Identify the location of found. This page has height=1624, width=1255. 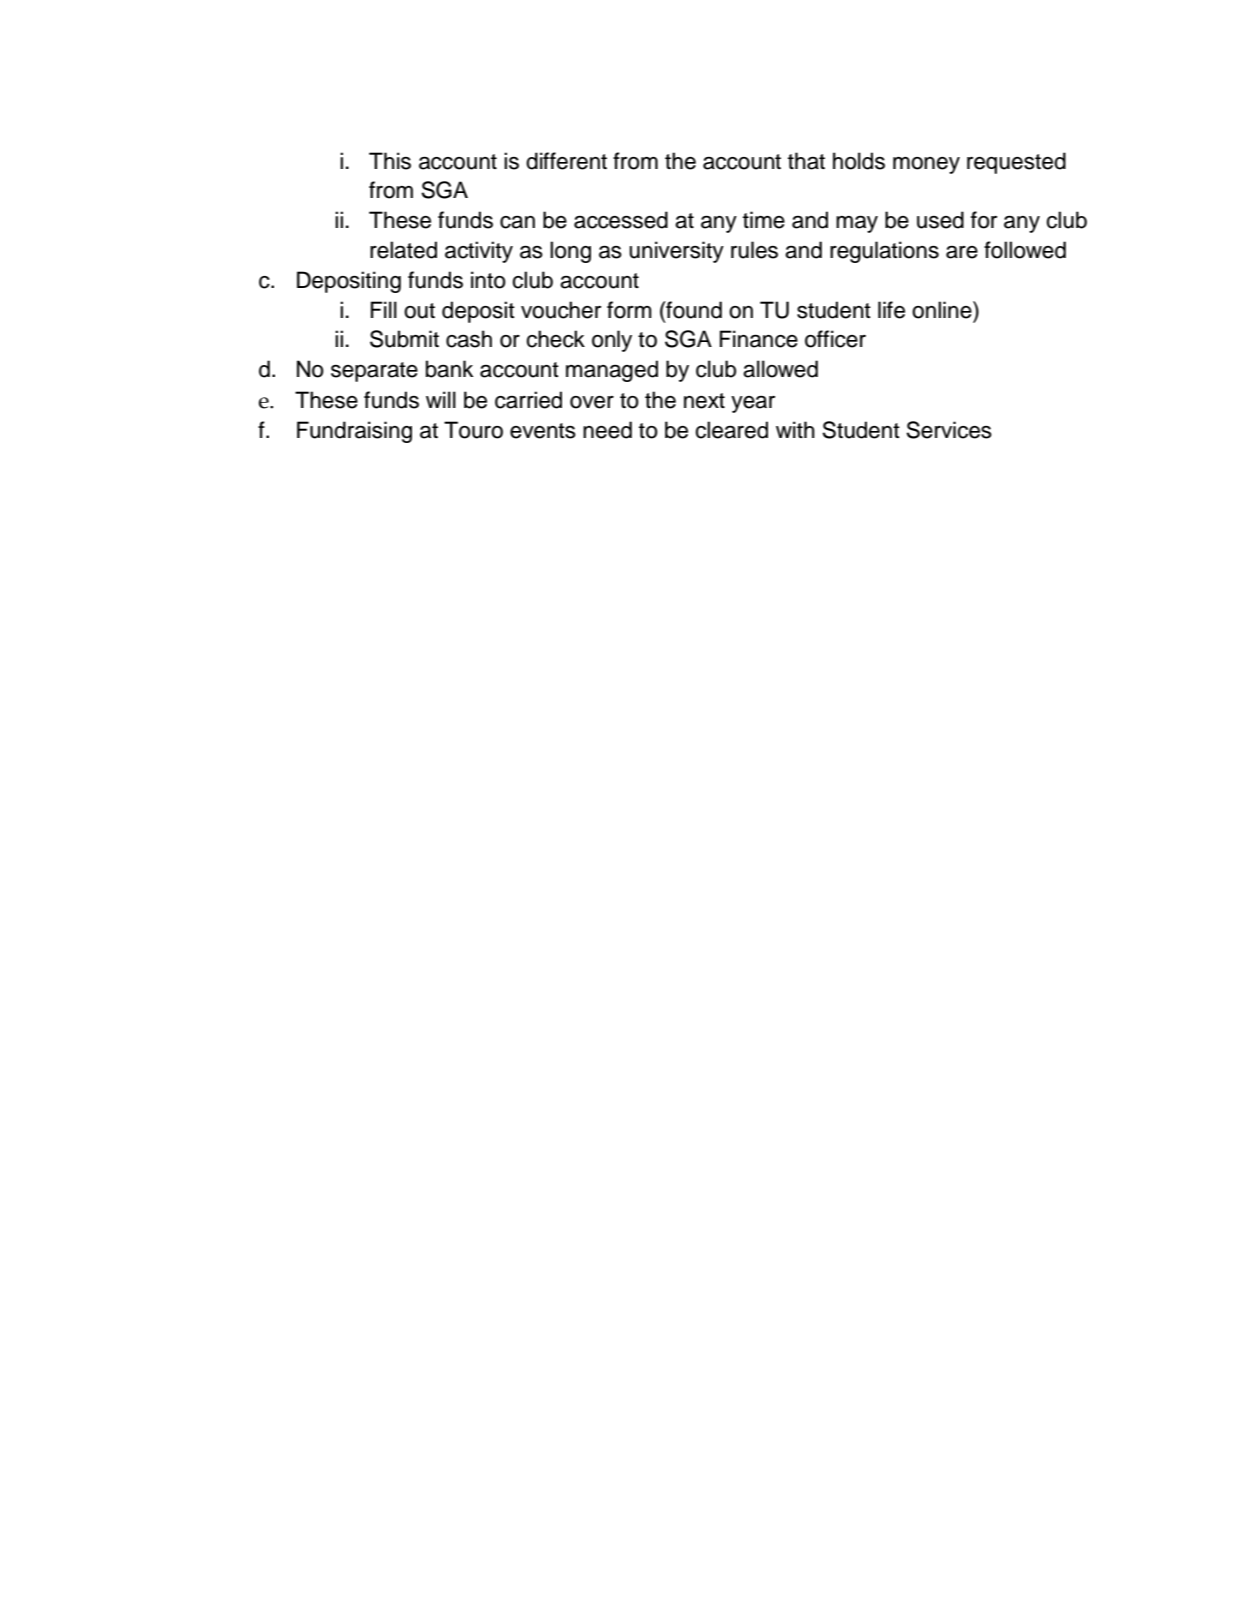
(693, 310).
